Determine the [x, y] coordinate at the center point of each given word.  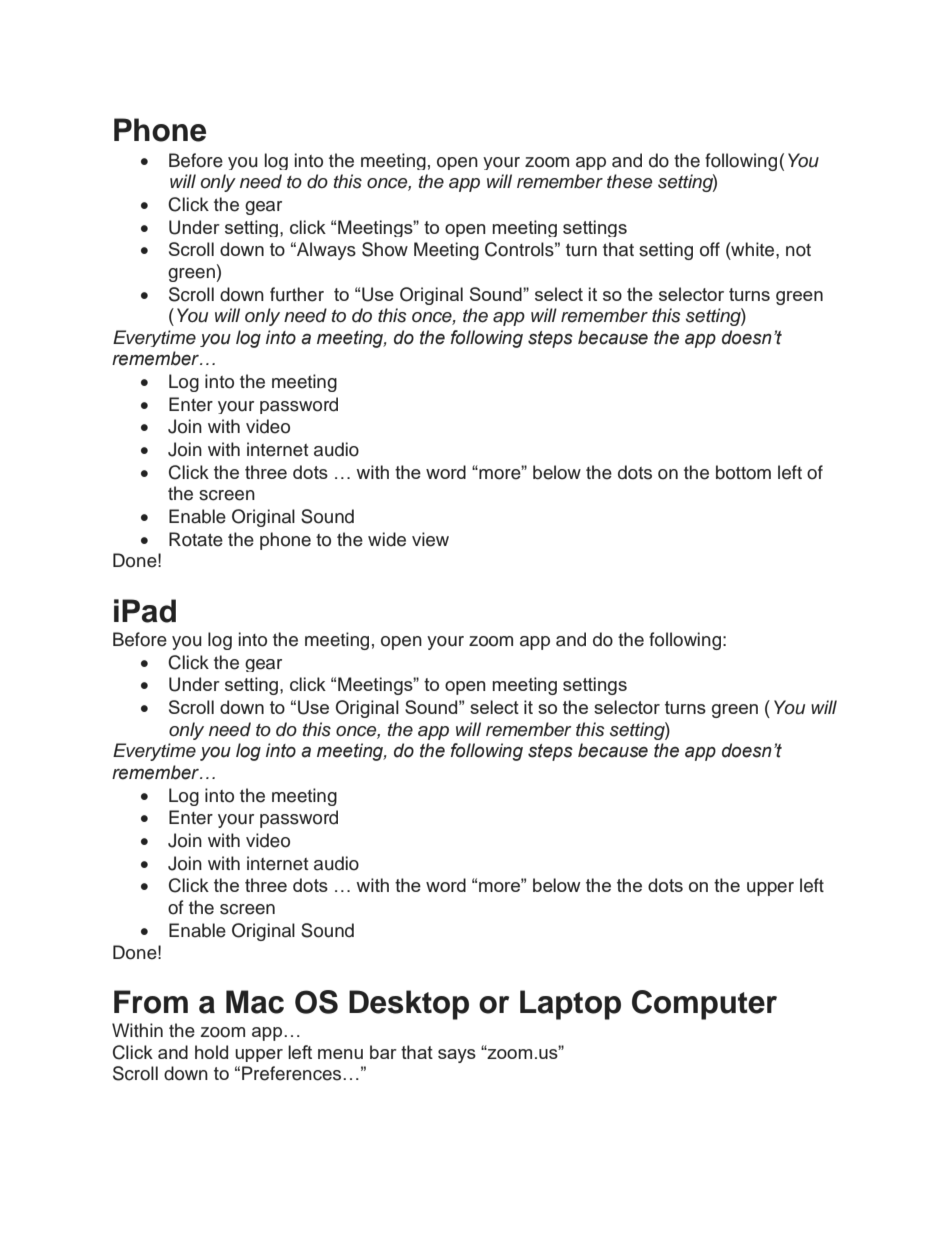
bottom [743, 472]
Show [385, 249]
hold [211, 1052]
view [430, 539]
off [710, 249]
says [457, 1056]
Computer [704, 1005]
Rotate [196, 539]
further [297, 294]
